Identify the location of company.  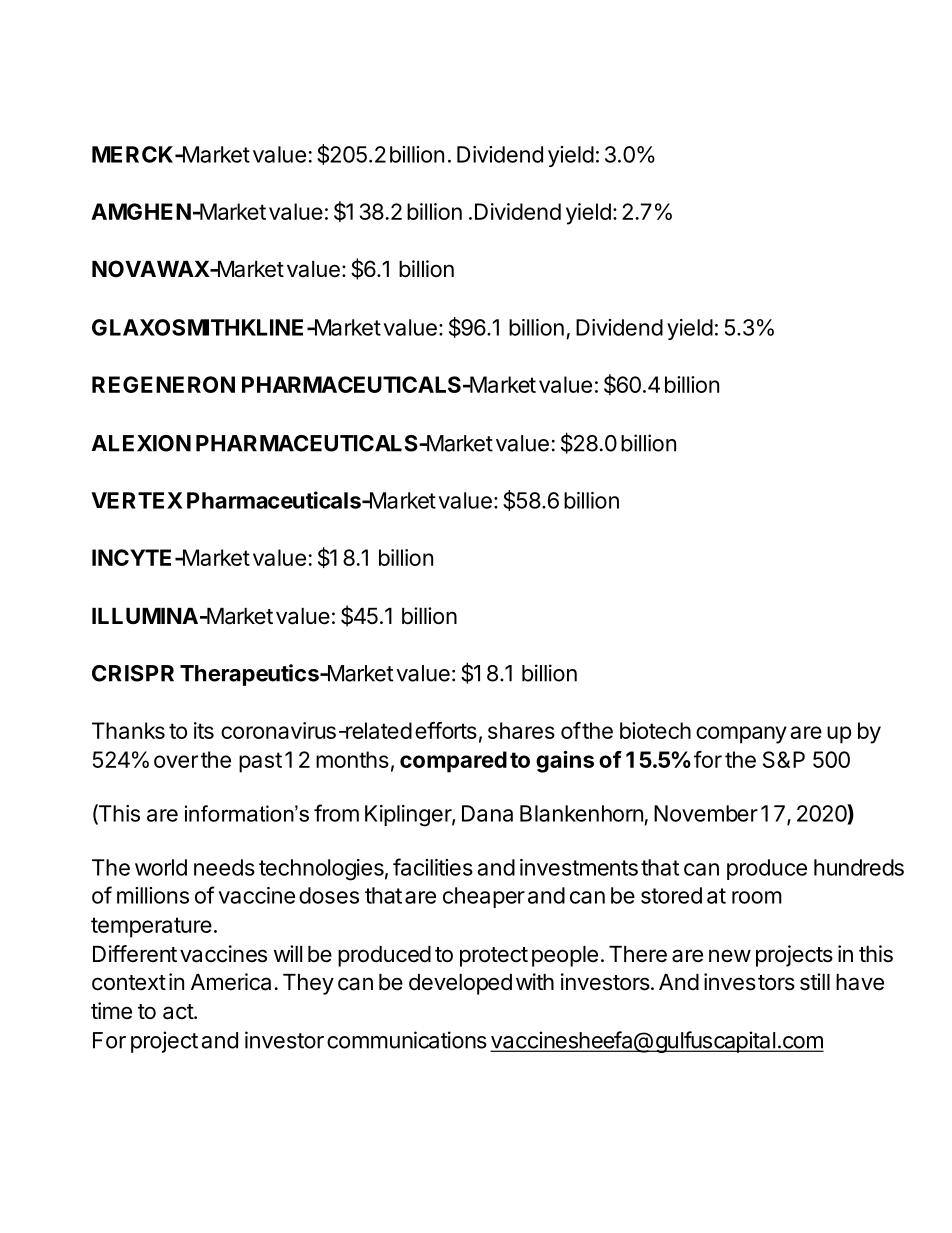
(741, 735).
